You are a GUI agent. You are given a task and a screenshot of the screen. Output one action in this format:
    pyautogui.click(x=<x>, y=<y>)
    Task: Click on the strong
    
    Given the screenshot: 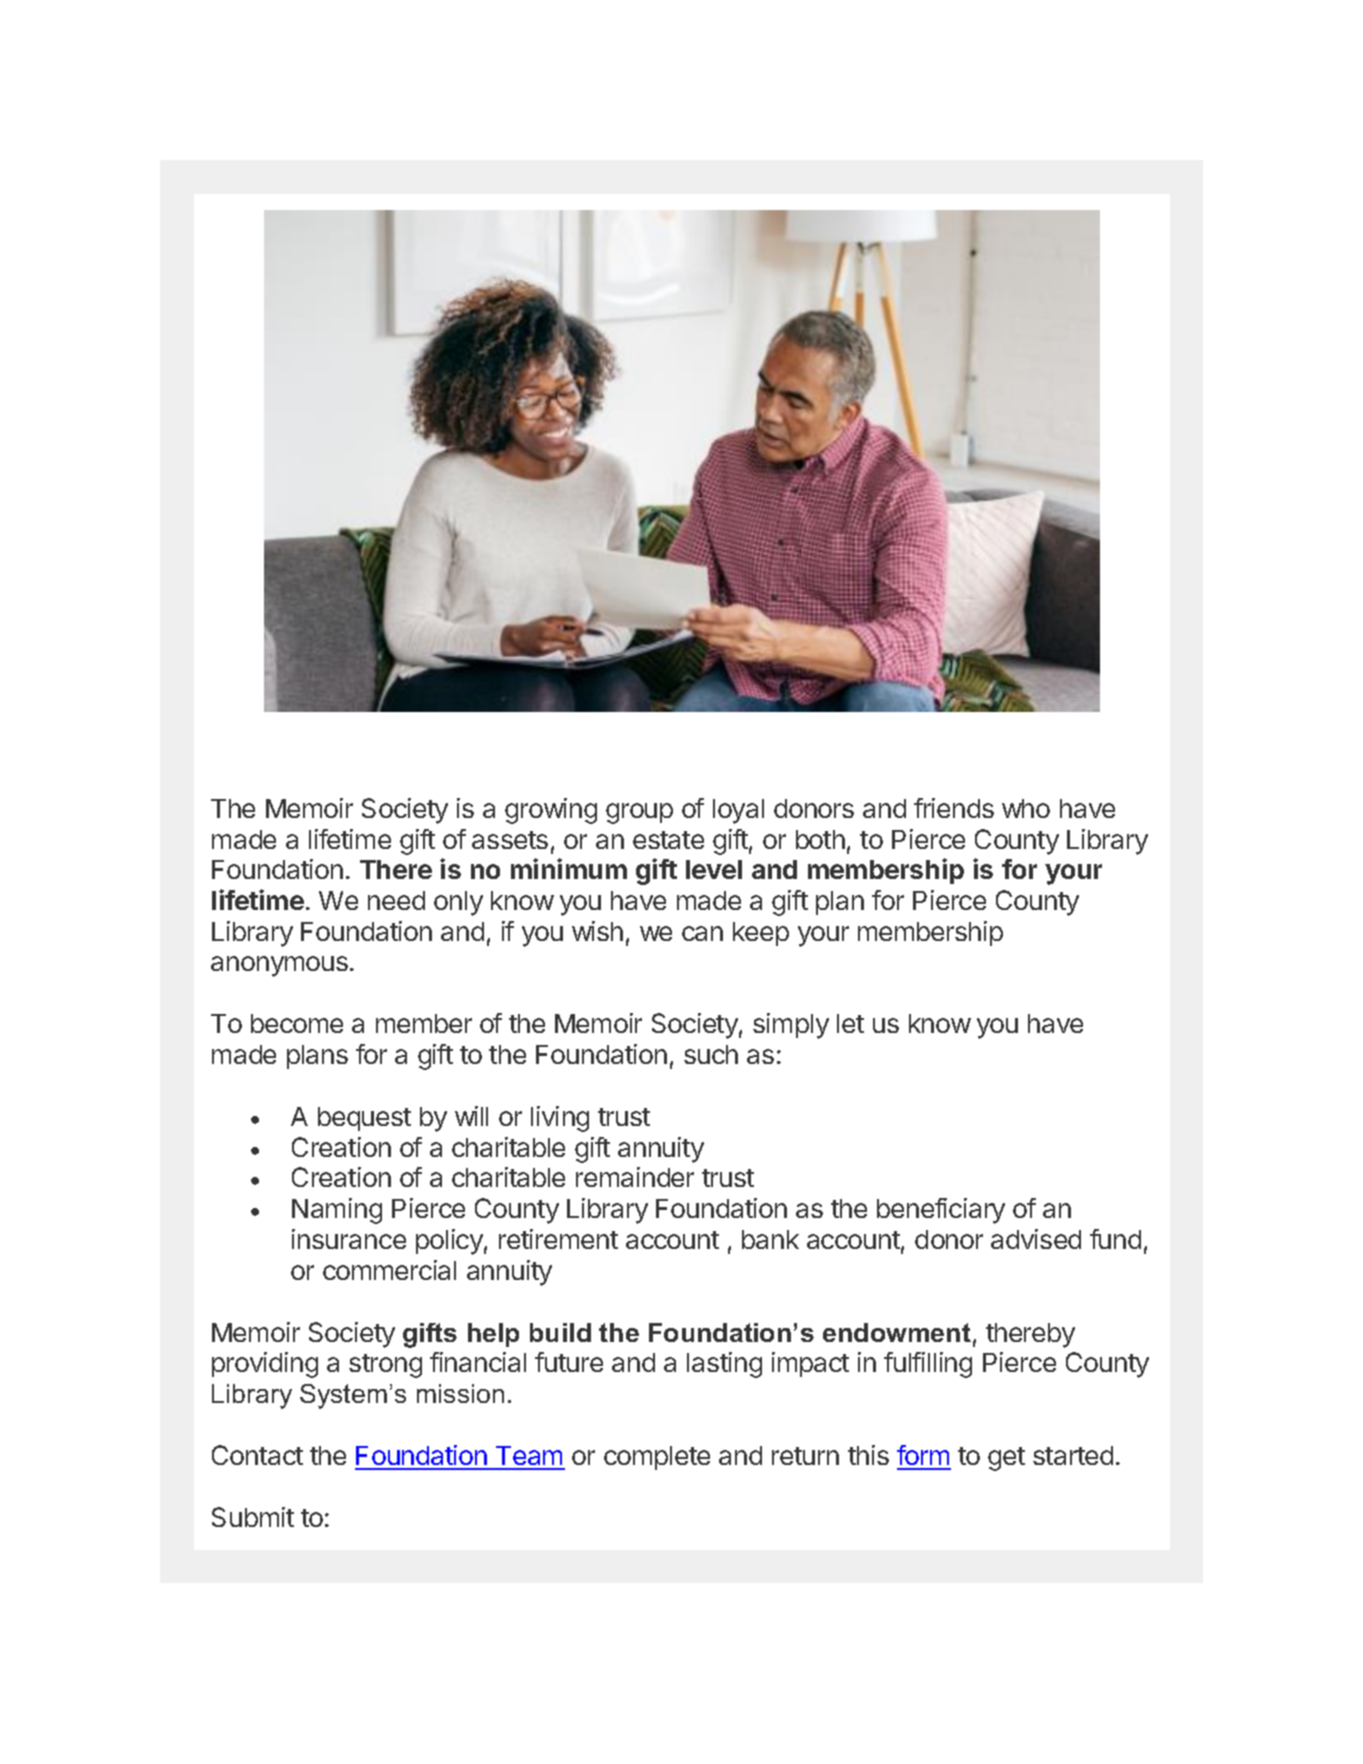 What is the action you would take?
    pyautogui.click(x=385, y=1366)
